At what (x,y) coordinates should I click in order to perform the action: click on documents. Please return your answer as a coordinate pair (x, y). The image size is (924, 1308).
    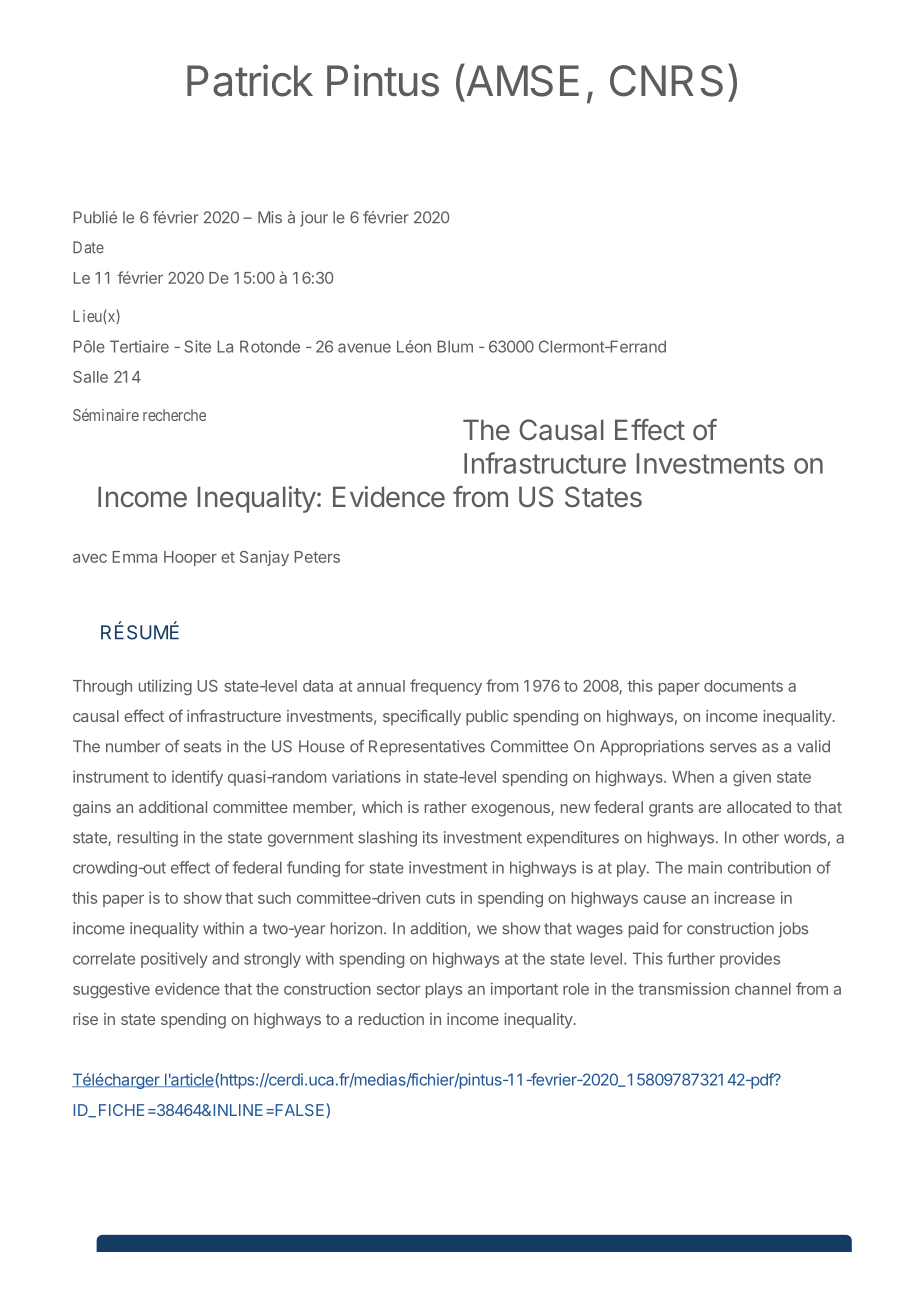
    Looking at the image, I should click on (743, 686).
